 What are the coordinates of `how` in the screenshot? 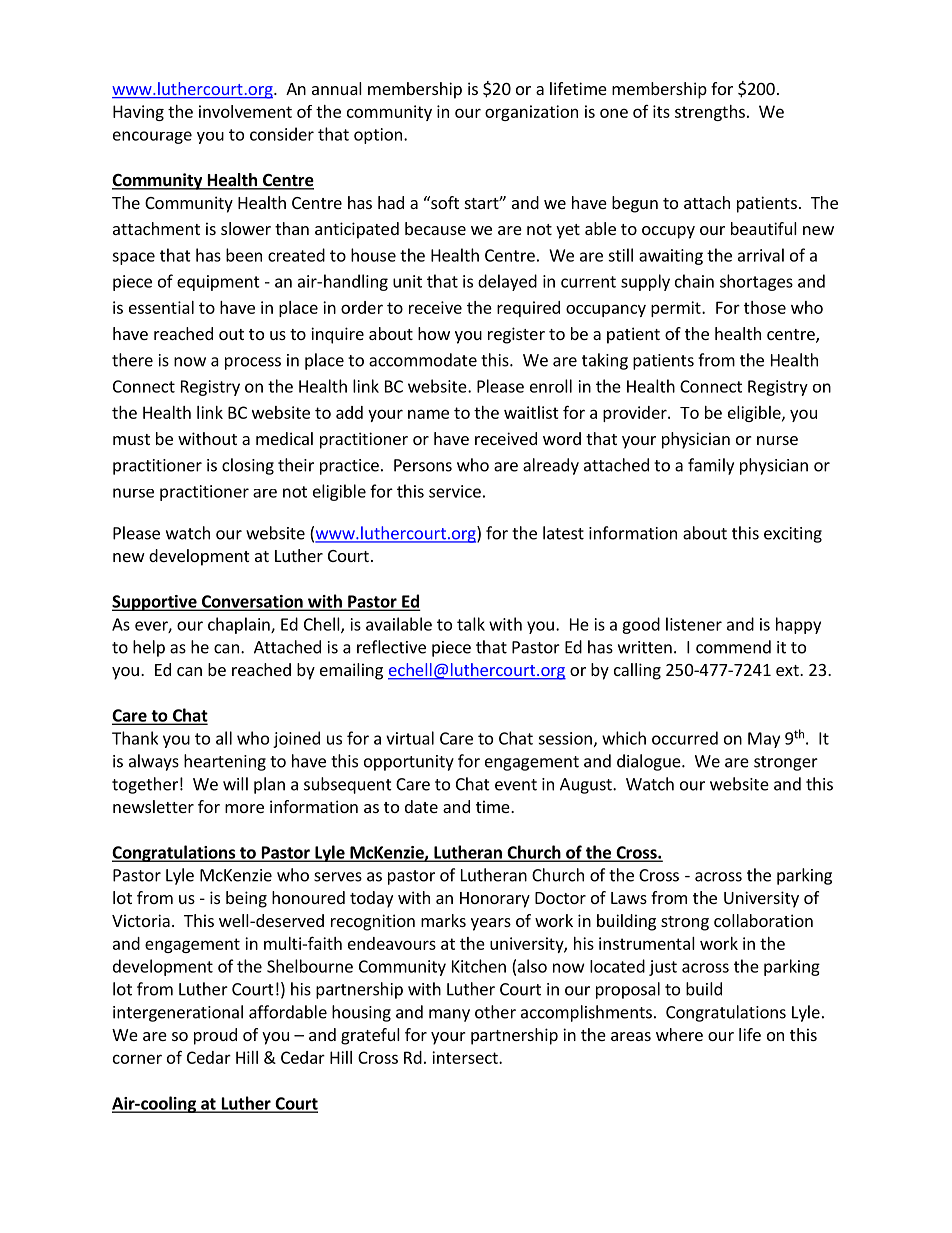 It's located at (434, 333).
